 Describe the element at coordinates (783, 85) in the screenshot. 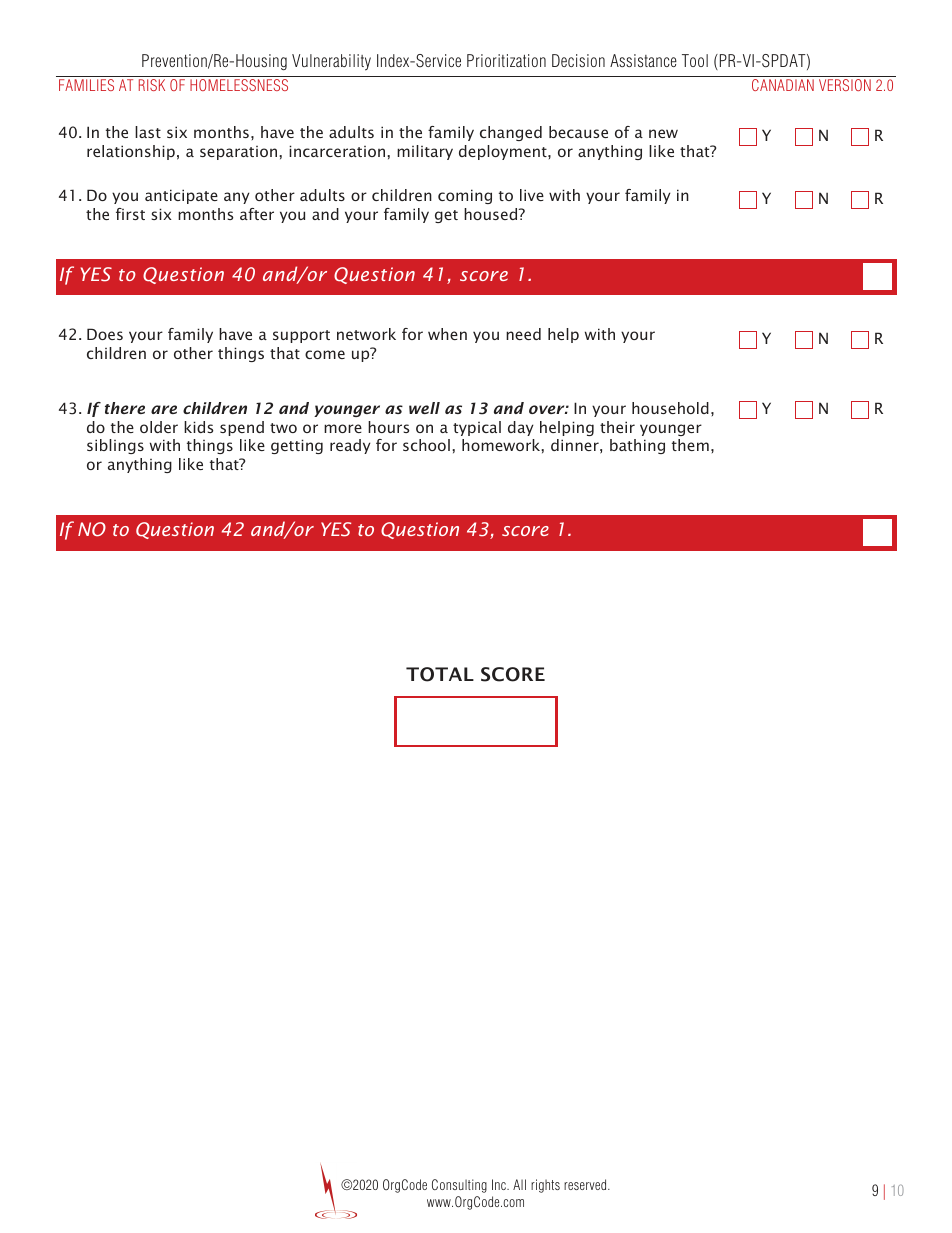

I see `CANADIAN` at that location.
